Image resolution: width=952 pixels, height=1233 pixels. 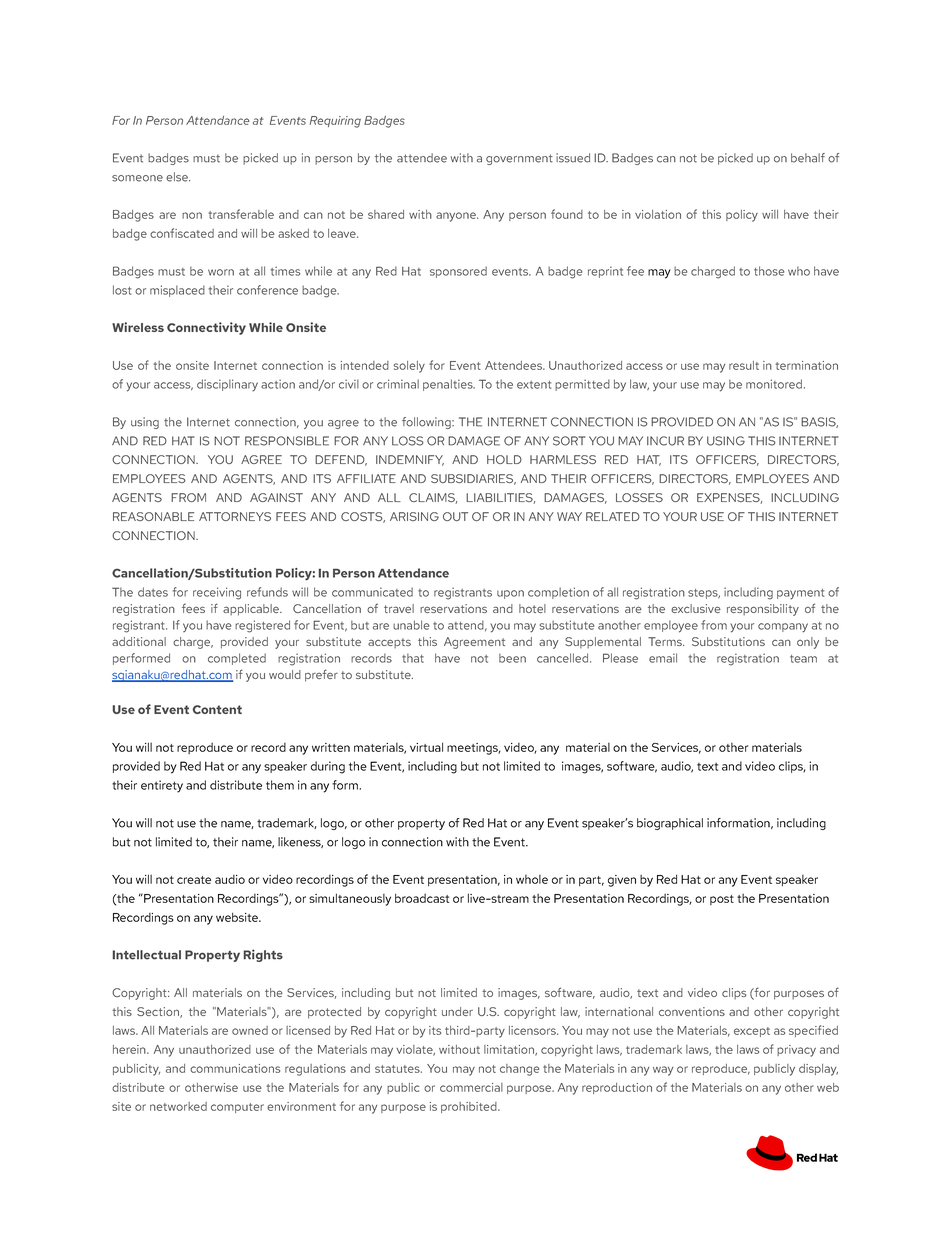 I want to click on upon, so click(x=510, y=594).
